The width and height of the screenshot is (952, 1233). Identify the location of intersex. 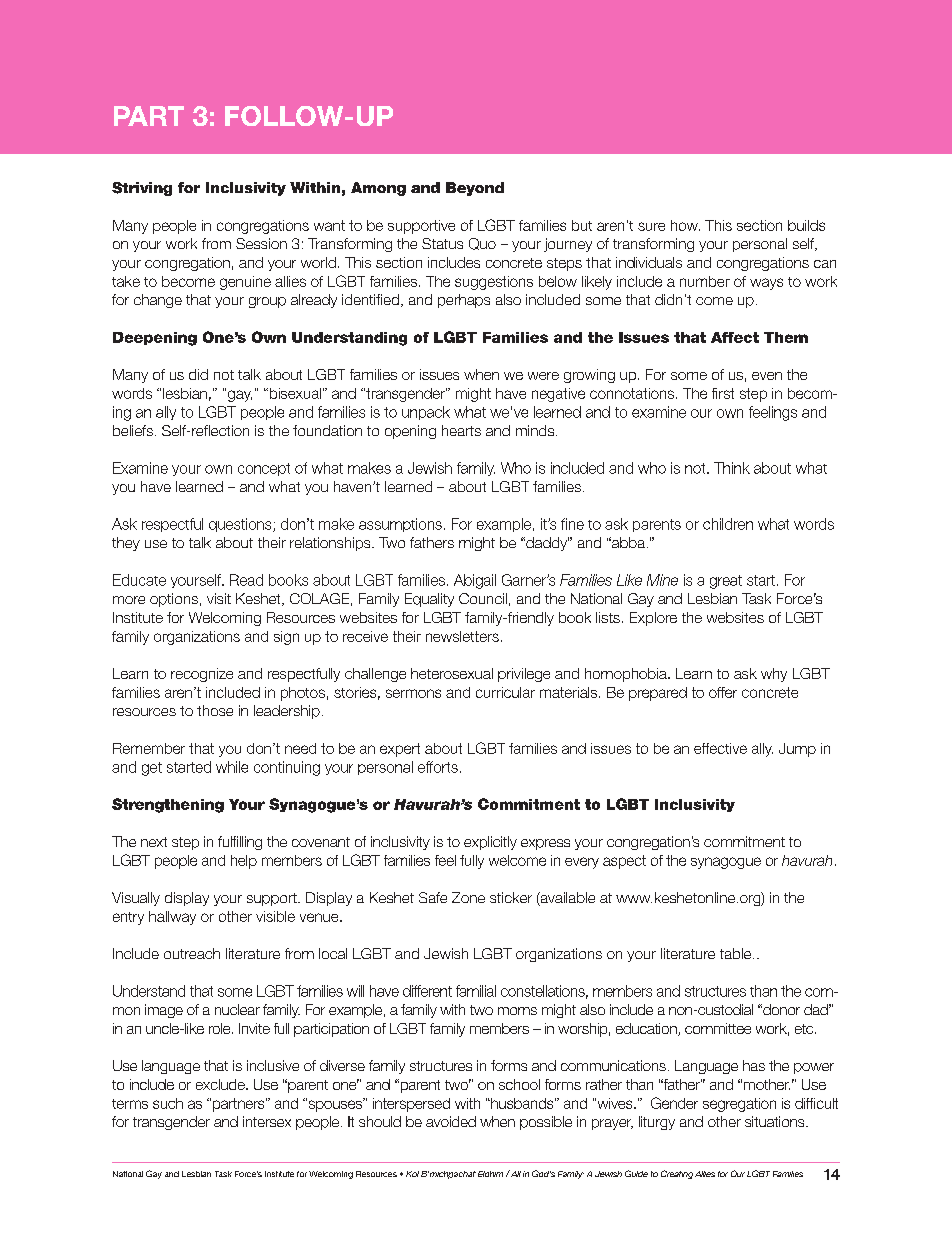
(267, 1121).
